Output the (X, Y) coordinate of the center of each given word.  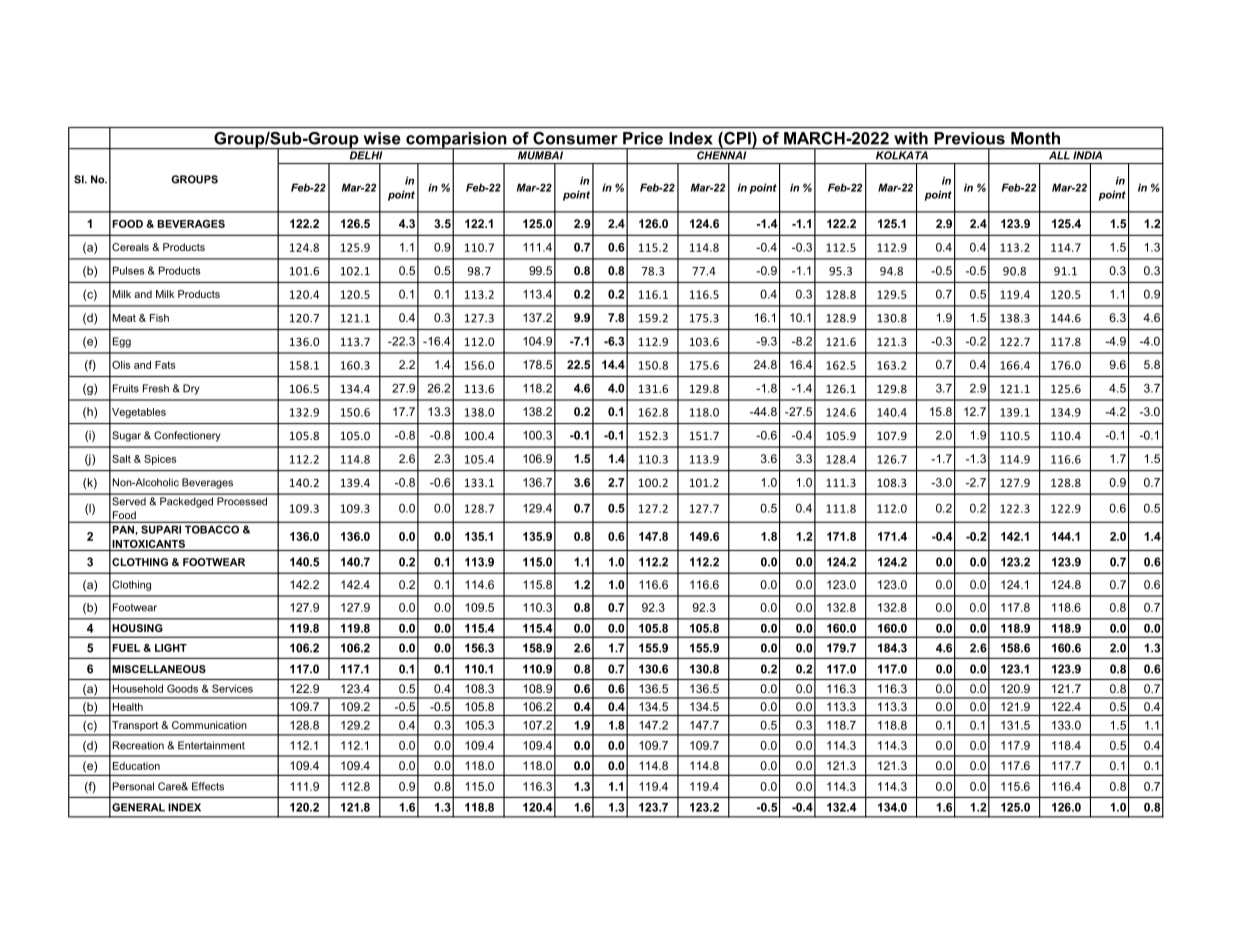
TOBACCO (212, 529)
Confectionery (187, 436)
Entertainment (211, 745)
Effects (208, 786)
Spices (160, 460)
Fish (159, 318)
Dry (191, 389)
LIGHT (171, 648)
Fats (165, 365)
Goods (182, 688)
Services (232, 688)
